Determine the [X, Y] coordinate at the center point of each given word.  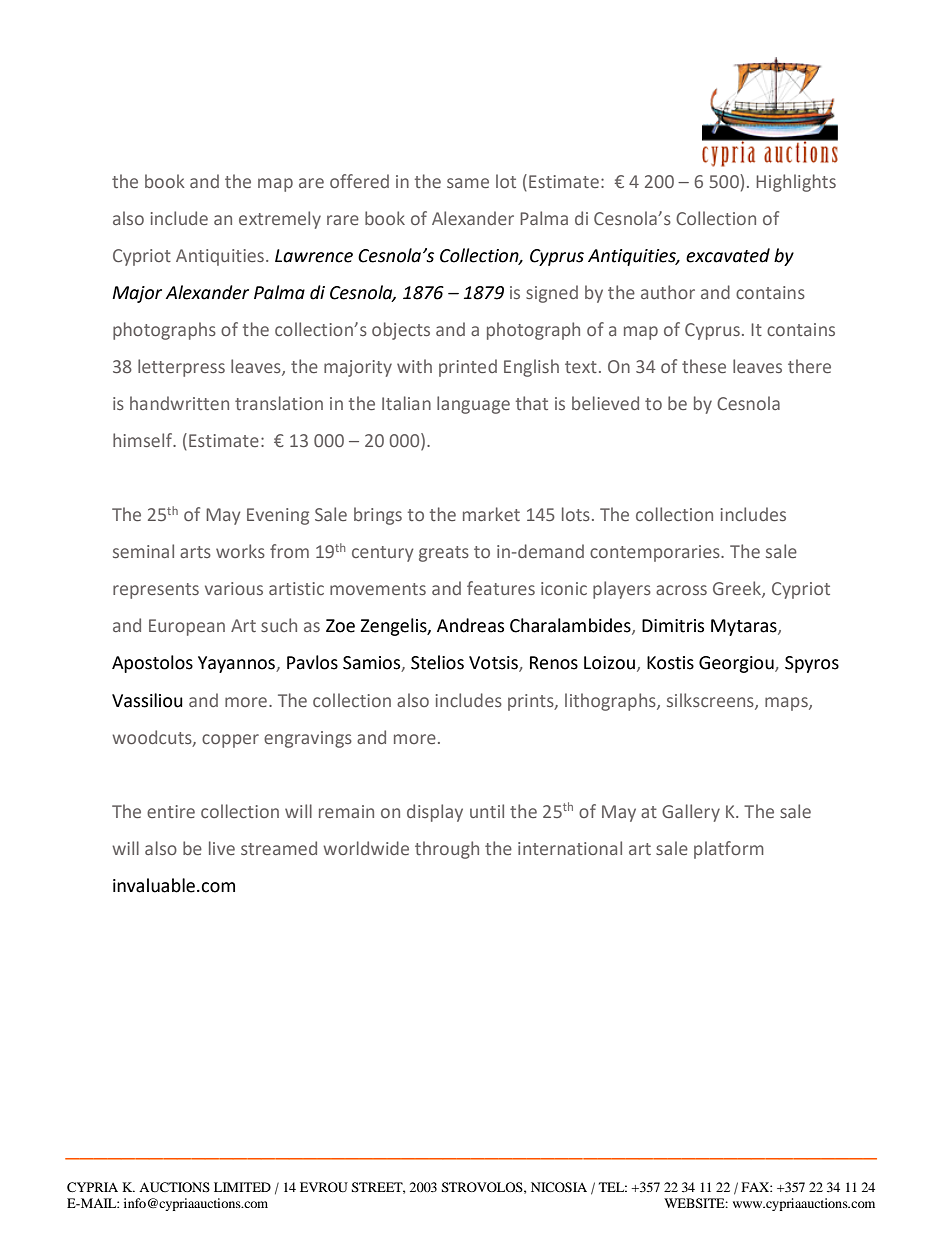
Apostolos [152, 664]
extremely [280, 220]
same [468, 183]
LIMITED [242, 1187]
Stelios [437, 662]
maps [787, 704]
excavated [728, 255]
